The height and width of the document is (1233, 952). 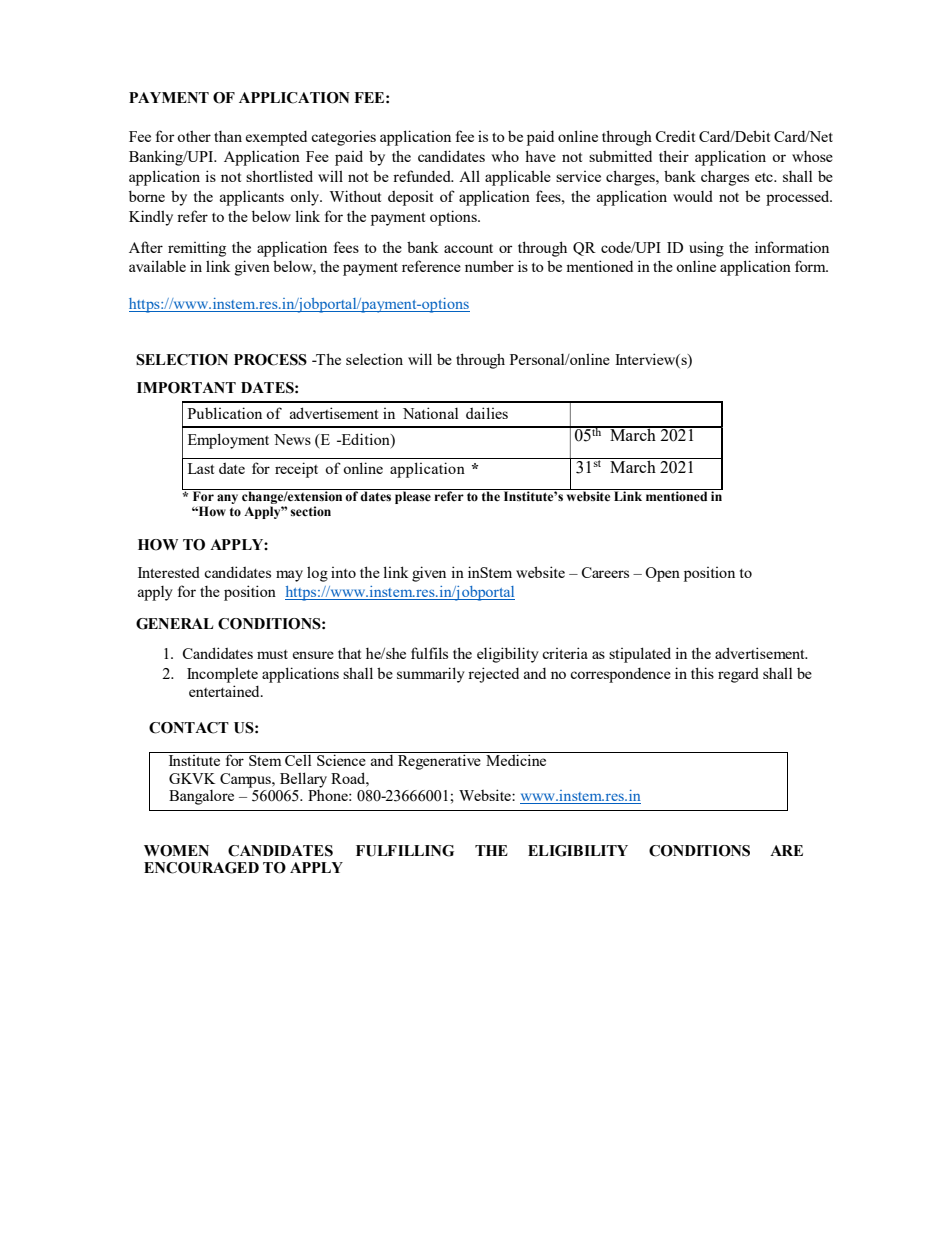 What do you see at coordinates (765, 177) in the document?
I see `etc` at bounding box center [765, 177].
